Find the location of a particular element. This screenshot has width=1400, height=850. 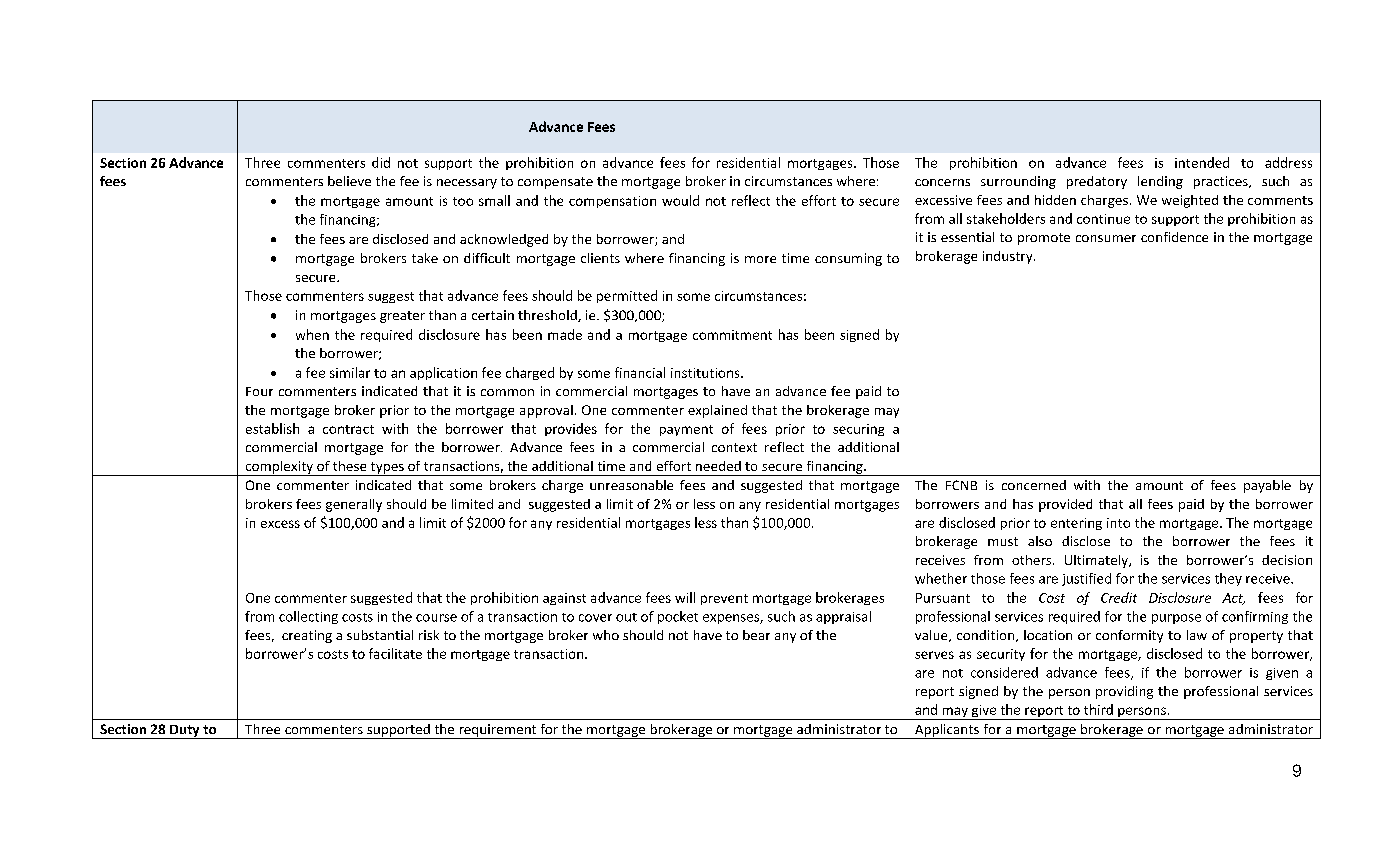

payable is located at coordinates (1267, 486).
